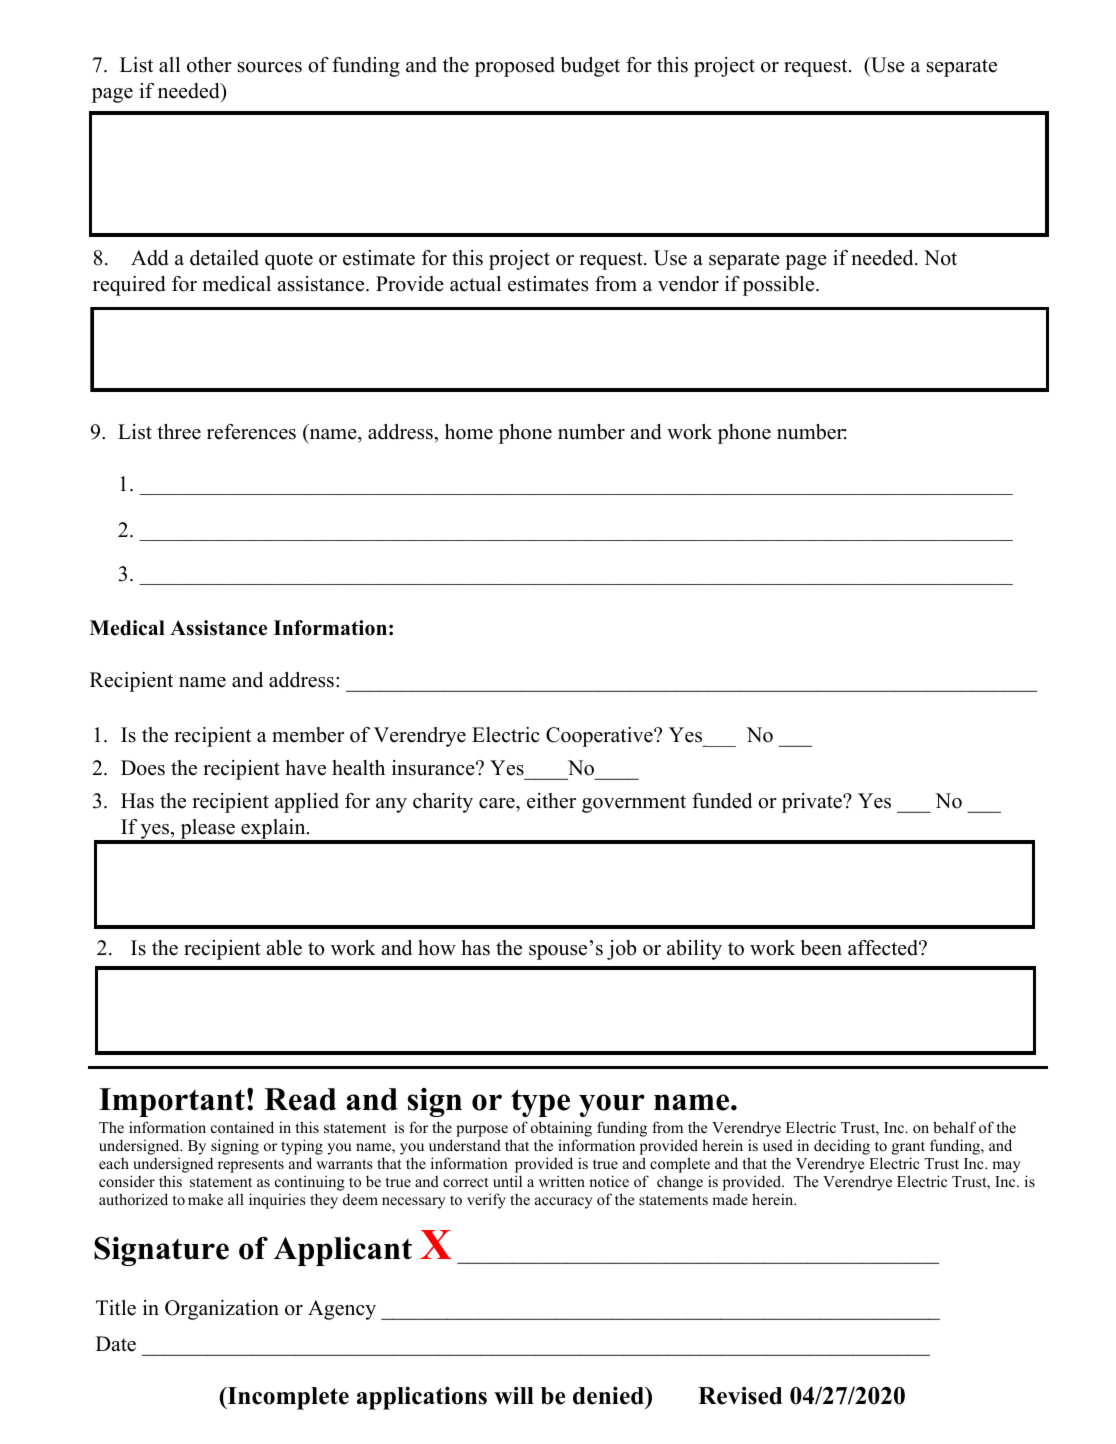 This screenshot has width=1116, height=1444. What do you see at coordinates (222, 1310) in the screenshot?
I see `Organization` at bounding box center [222, 1310].
